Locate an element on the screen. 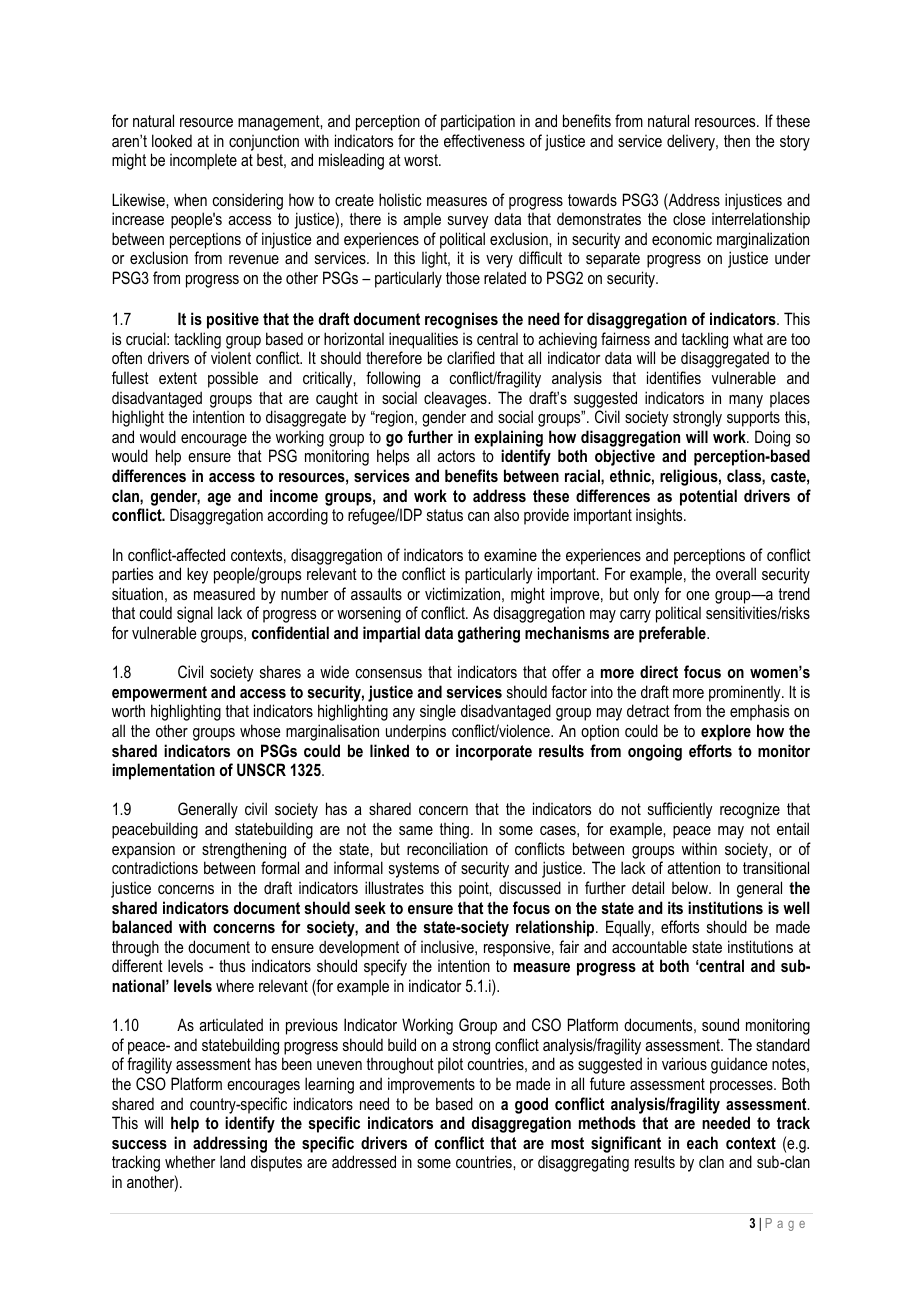 The height and width of the screenshot is (1308, 924). incomplete is located at coordinates (203, 162).
